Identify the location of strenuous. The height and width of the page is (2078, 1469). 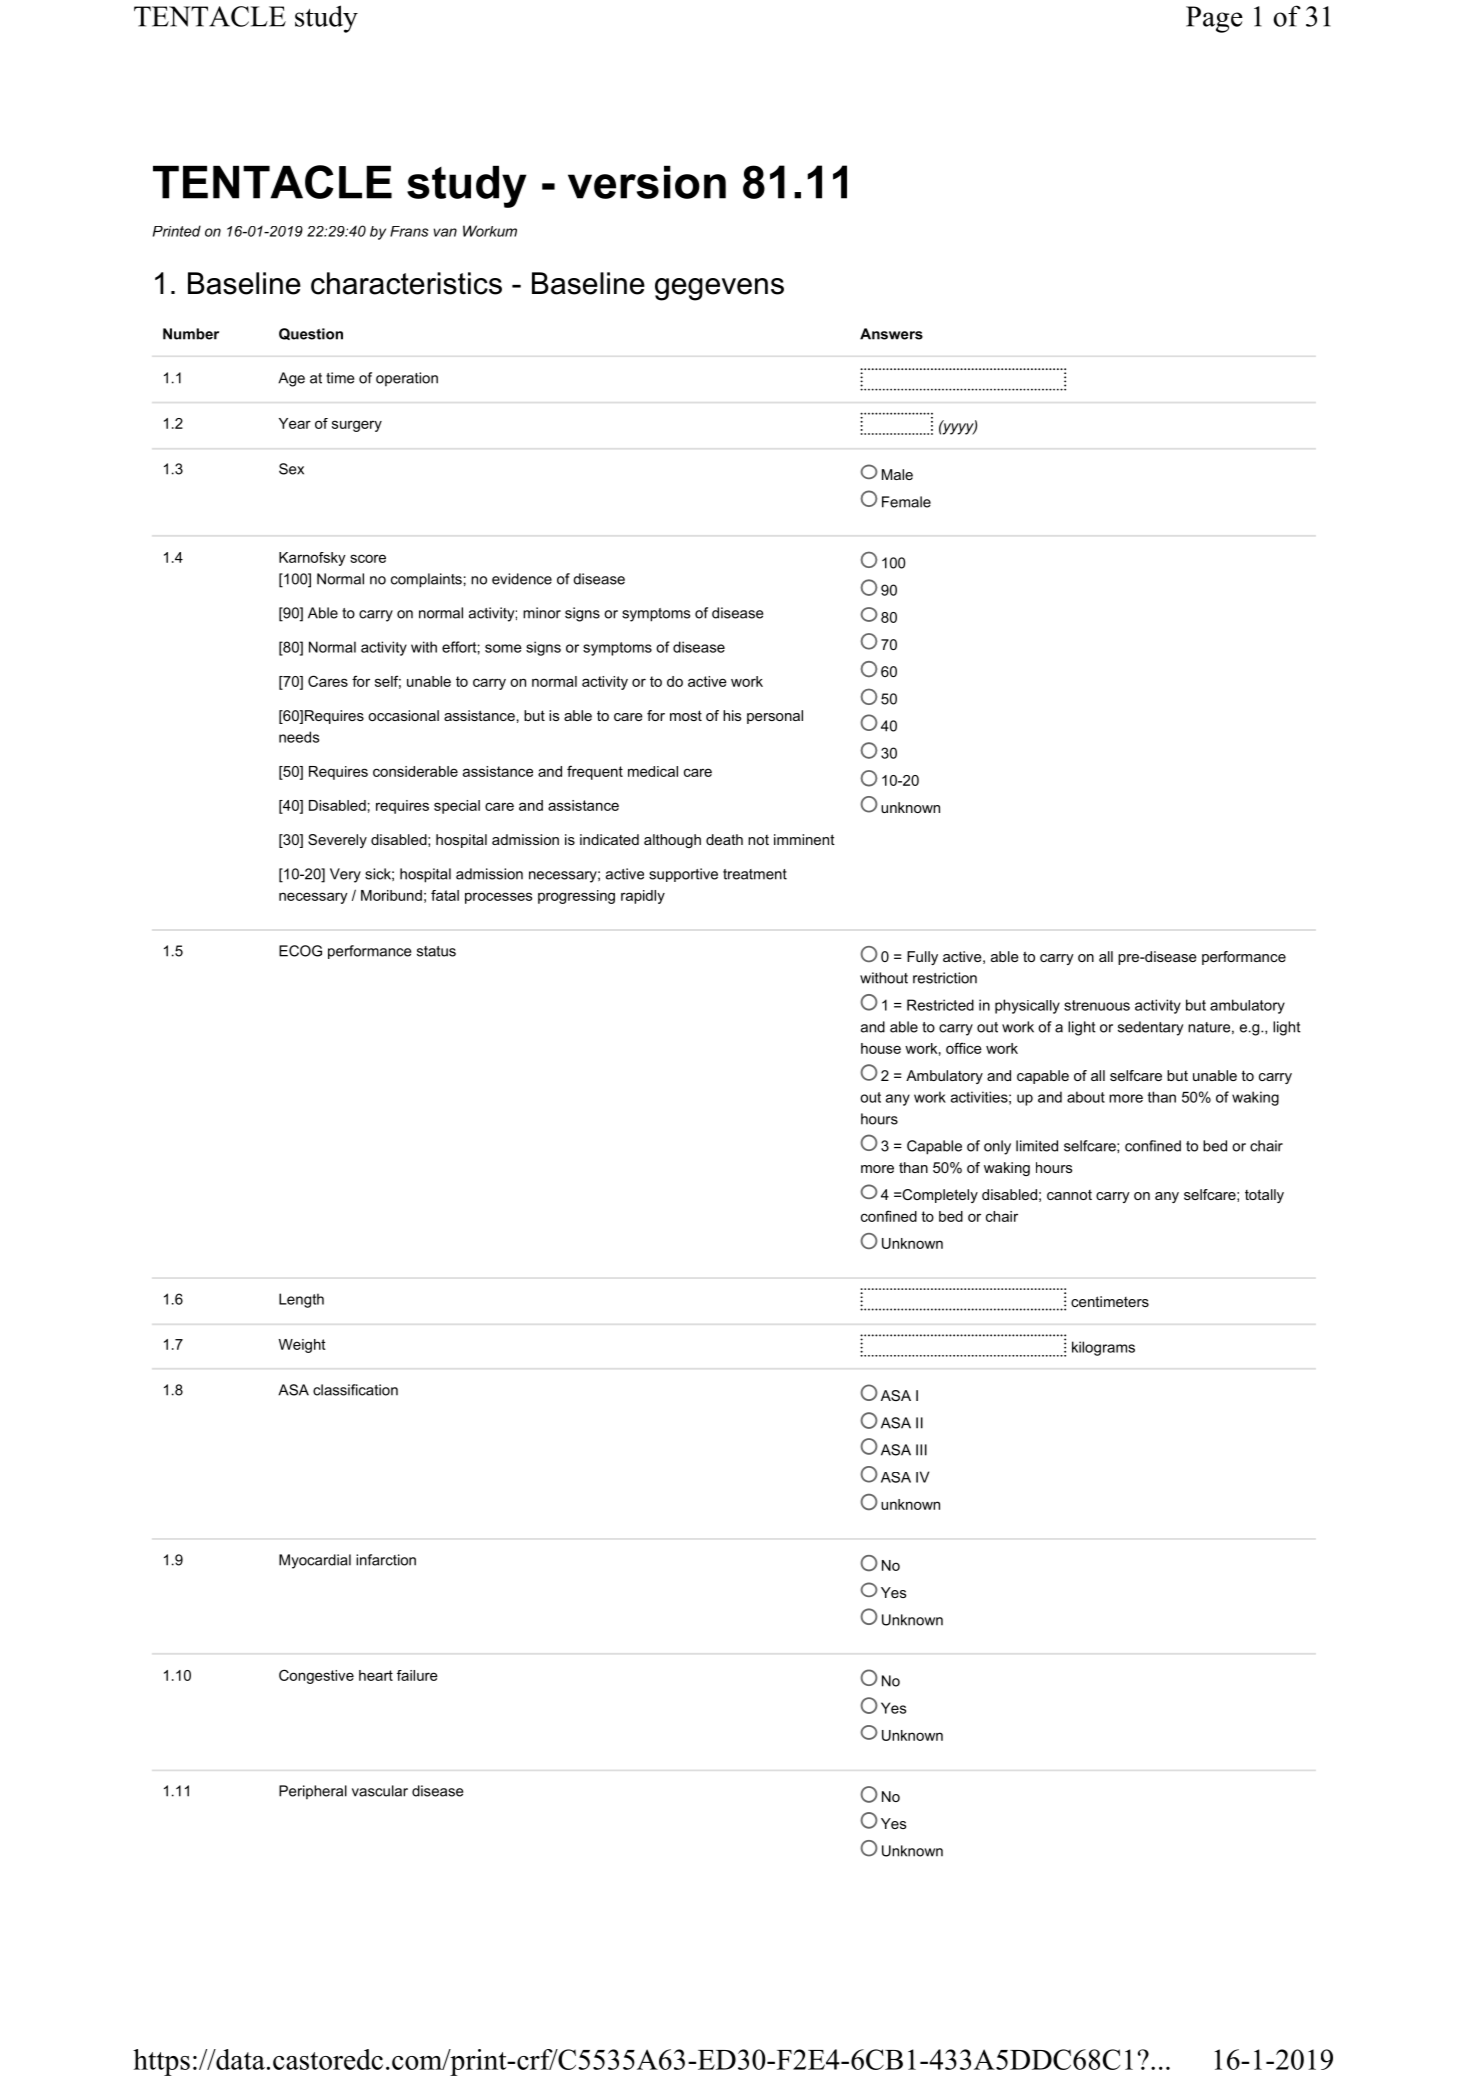
(1097, 1005).
